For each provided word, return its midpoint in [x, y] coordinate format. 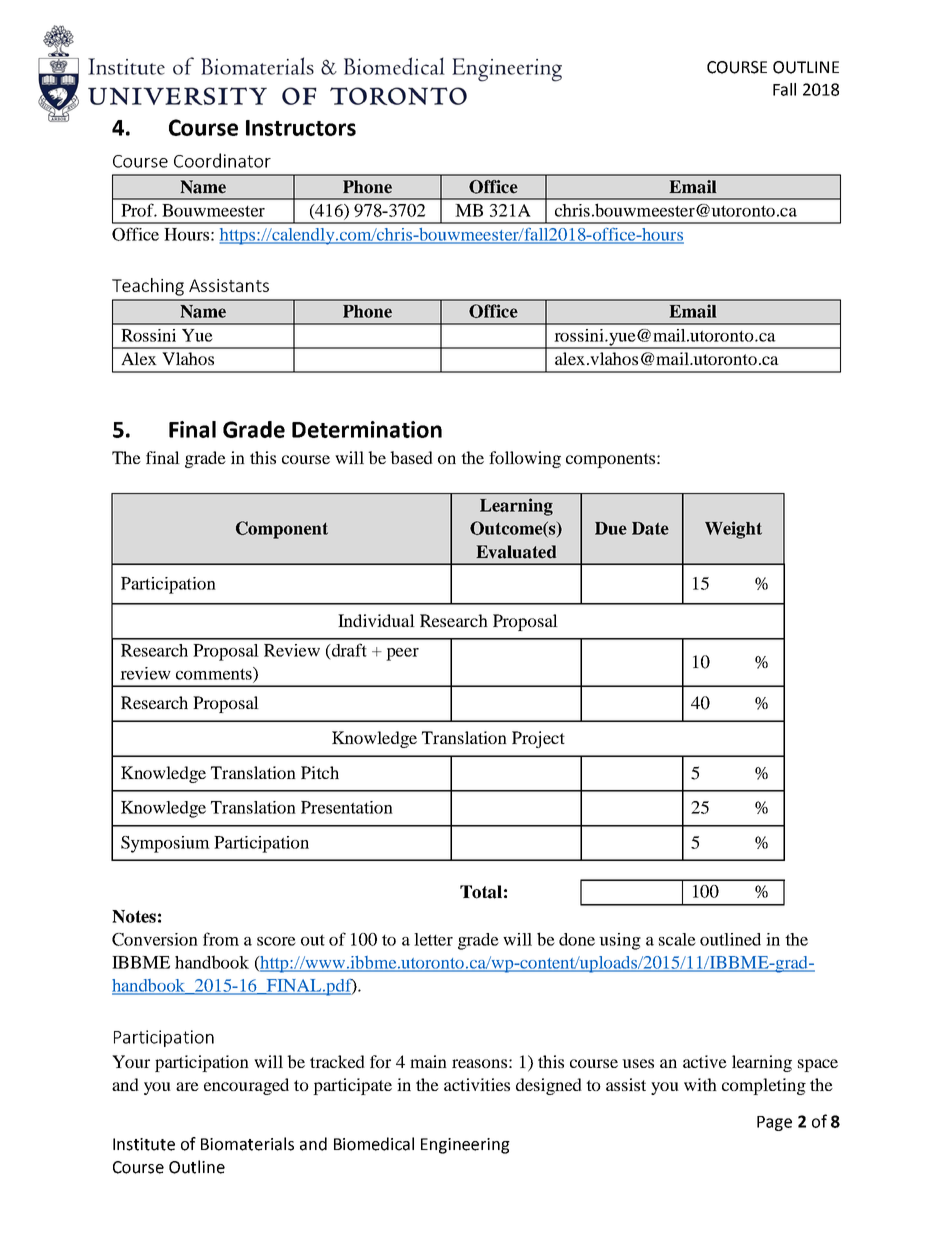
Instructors [301, 128]
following [525, 459]
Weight [733, 530]
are [187, 1086]
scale [677, 939]
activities [477, 1084]
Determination [367, 429]
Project [538, 739]
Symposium [165, 844]
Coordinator [222, 160]
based [411, 457]
